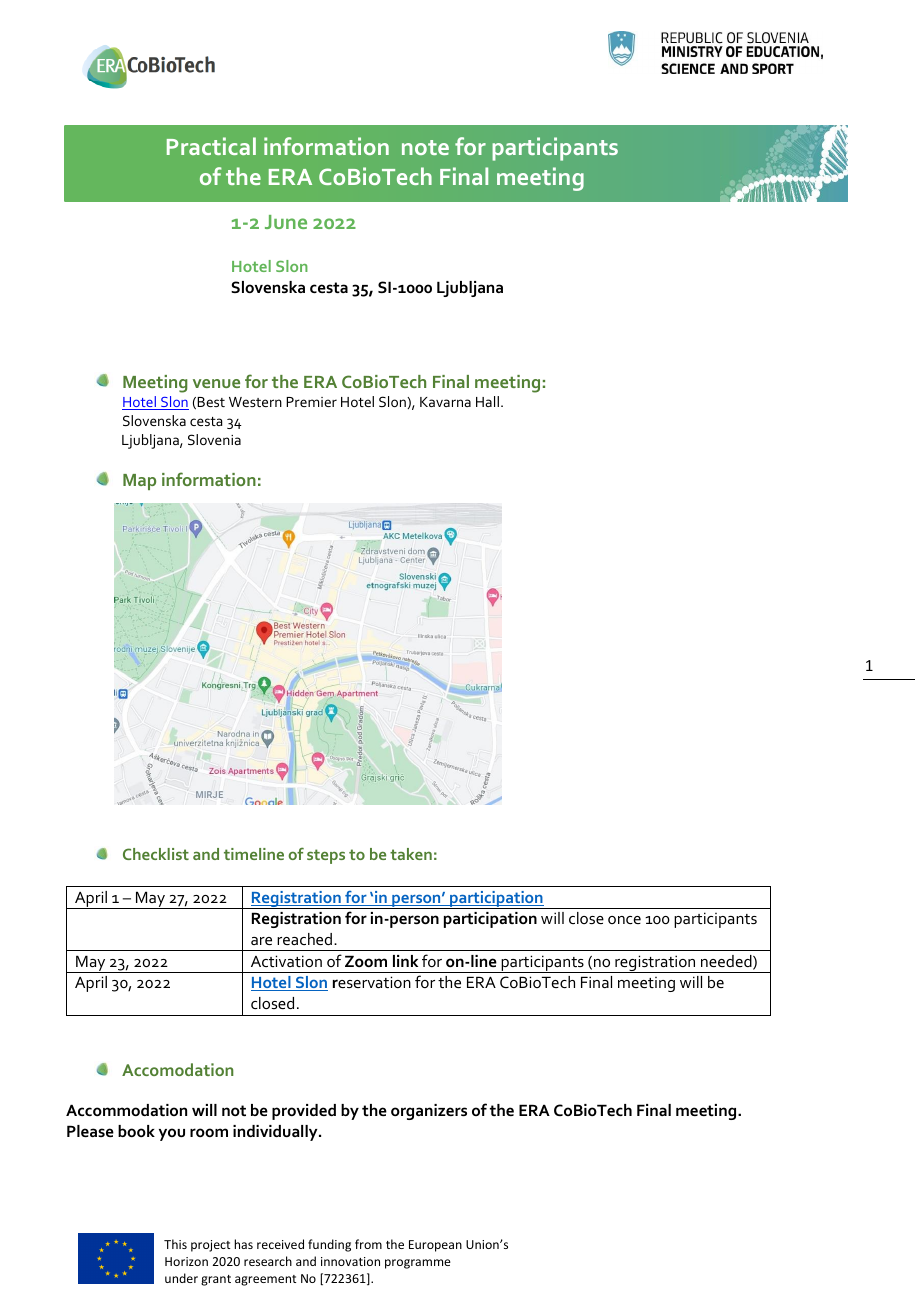  Describe the element at coordinates (156, 854) in the screenshot. I see `Checklist` at that location.
